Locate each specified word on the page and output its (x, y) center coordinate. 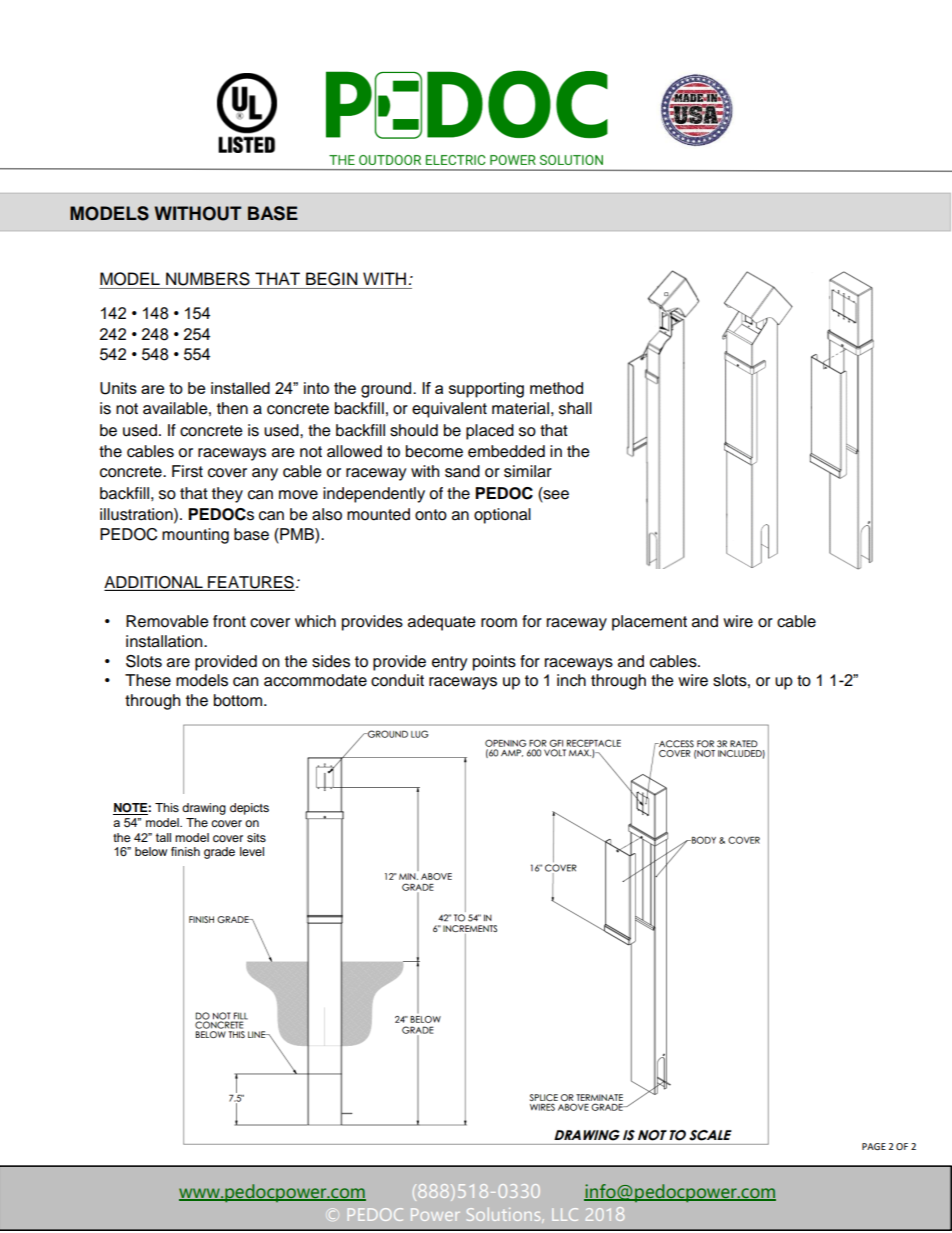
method (556, 388)
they (227, 495)
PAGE (874, 1146)
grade (219, 853)
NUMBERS (208, 279)
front (229, 621)
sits (256, 837)
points (494, 663)
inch (571, 680)
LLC (565, 1214)
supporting (486, 390)
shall (575, 408)
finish (185, 851)
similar (528, 471)
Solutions (505, 1215)
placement (649, 623)
